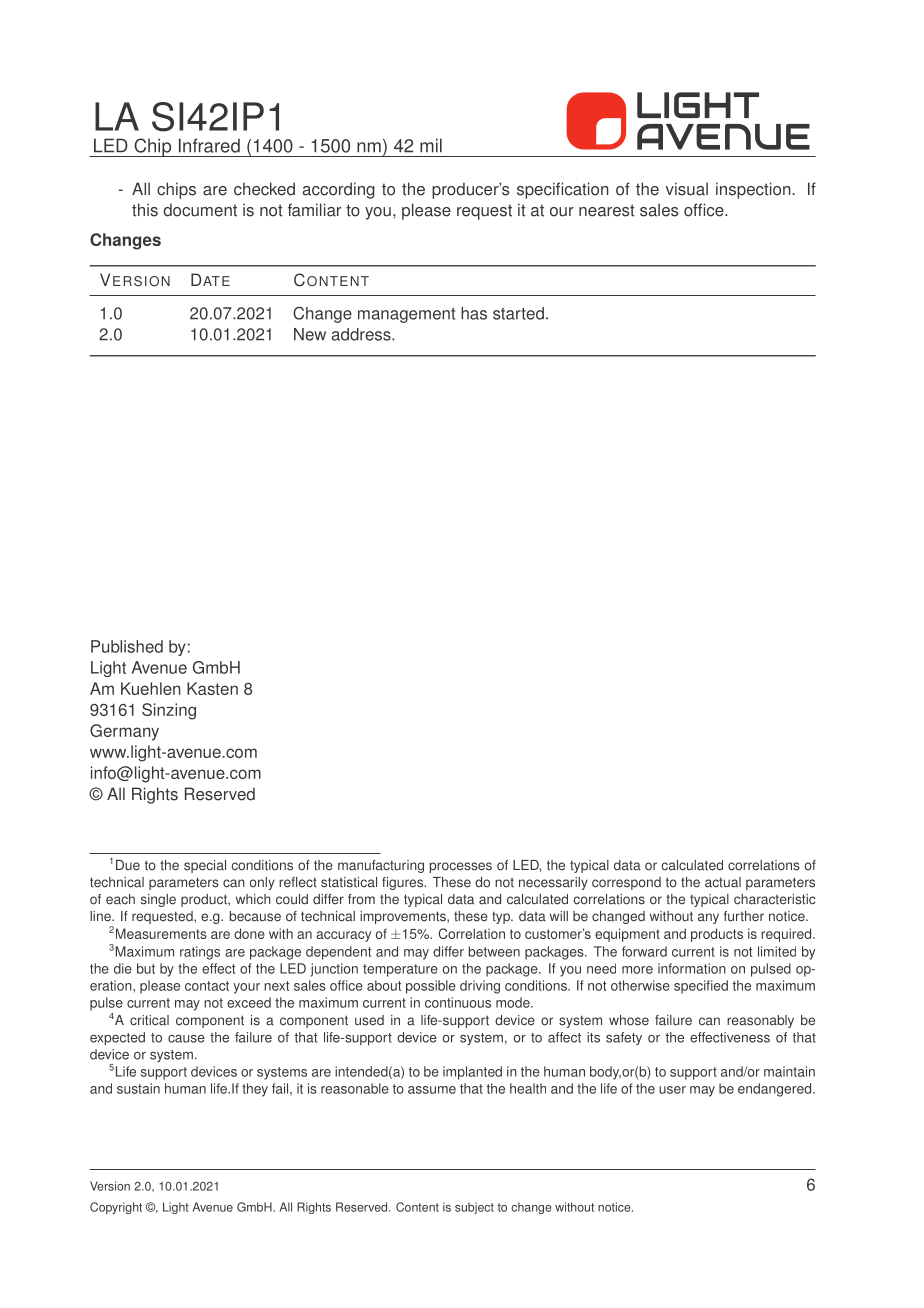 Image resolution: width=924 pixels, height=1308 pixels. I want to click on contact, so click(207, 986).
